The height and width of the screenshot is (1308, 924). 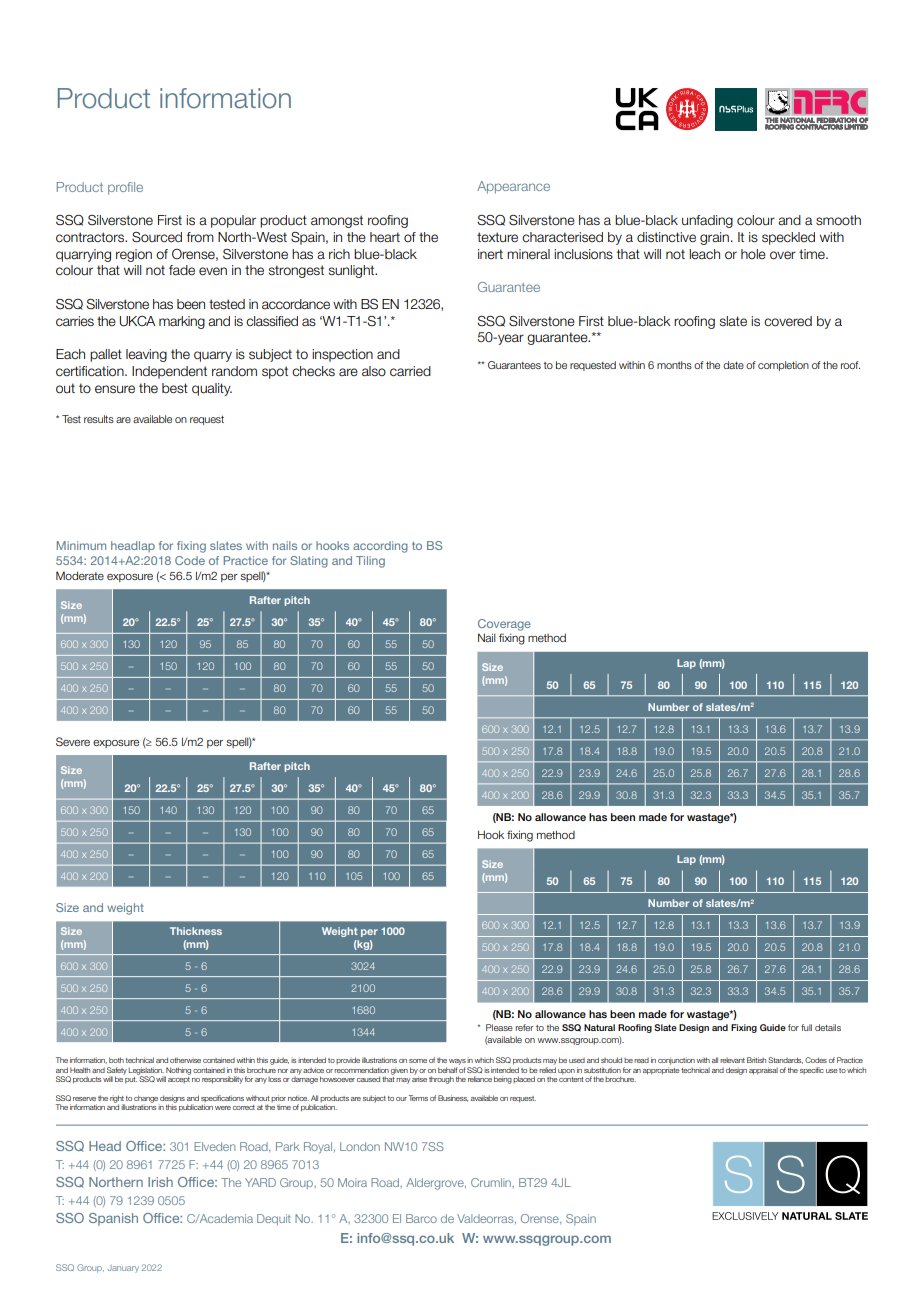 I want to click on appraisal, so click(x=763, y=1071).
